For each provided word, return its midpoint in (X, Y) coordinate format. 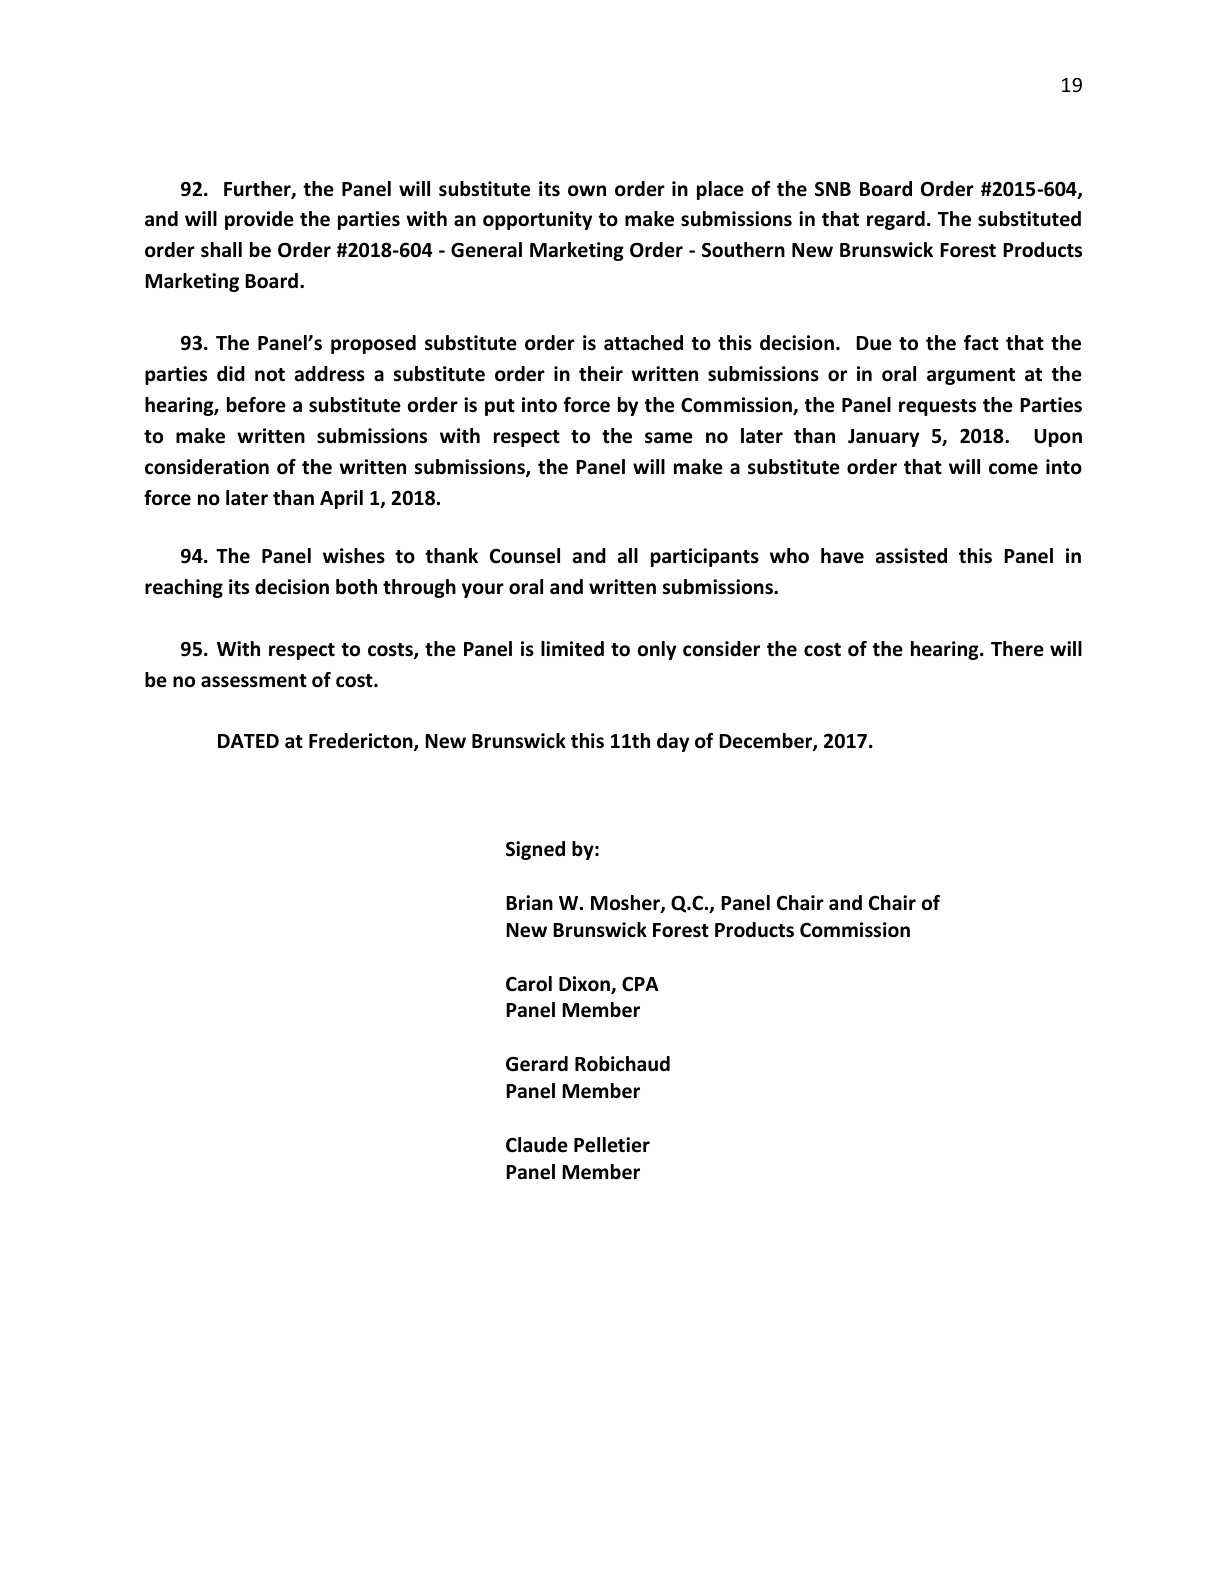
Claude (537, 1145)
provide (259, 220)
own (587, 191)
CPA (640, 984)
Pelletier (612, 1145)
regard (896, 220)
